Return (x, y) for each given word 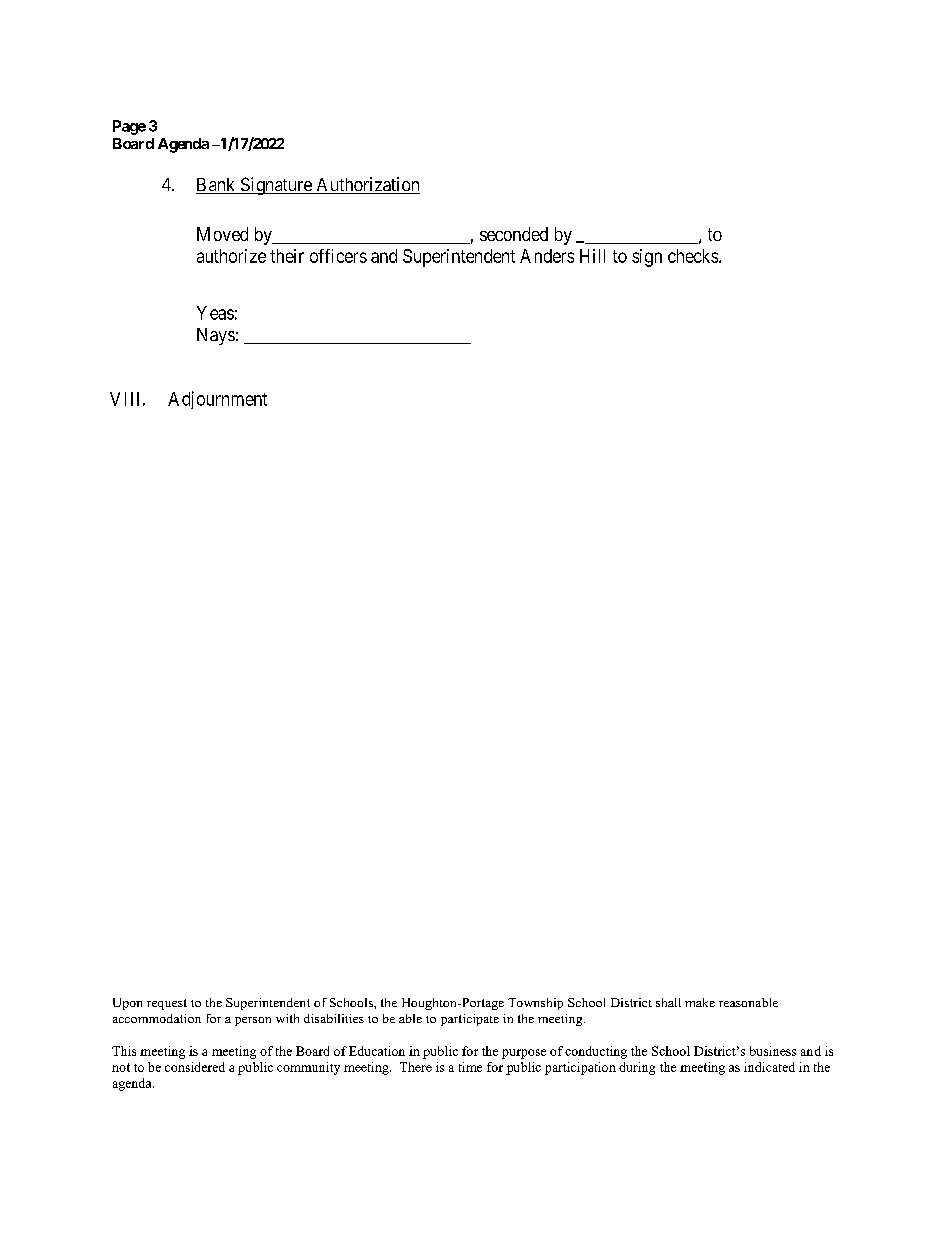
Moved (222, 234)
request (167, 1004)
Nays (216, 336)
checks (694, 256)
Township (535, 1004)
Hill (592, 256)
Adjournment (217, 400)
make (700, 1002)
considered (195, 1067)
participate (470, 1020)
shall (668, 1002)
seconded (514, 234)
